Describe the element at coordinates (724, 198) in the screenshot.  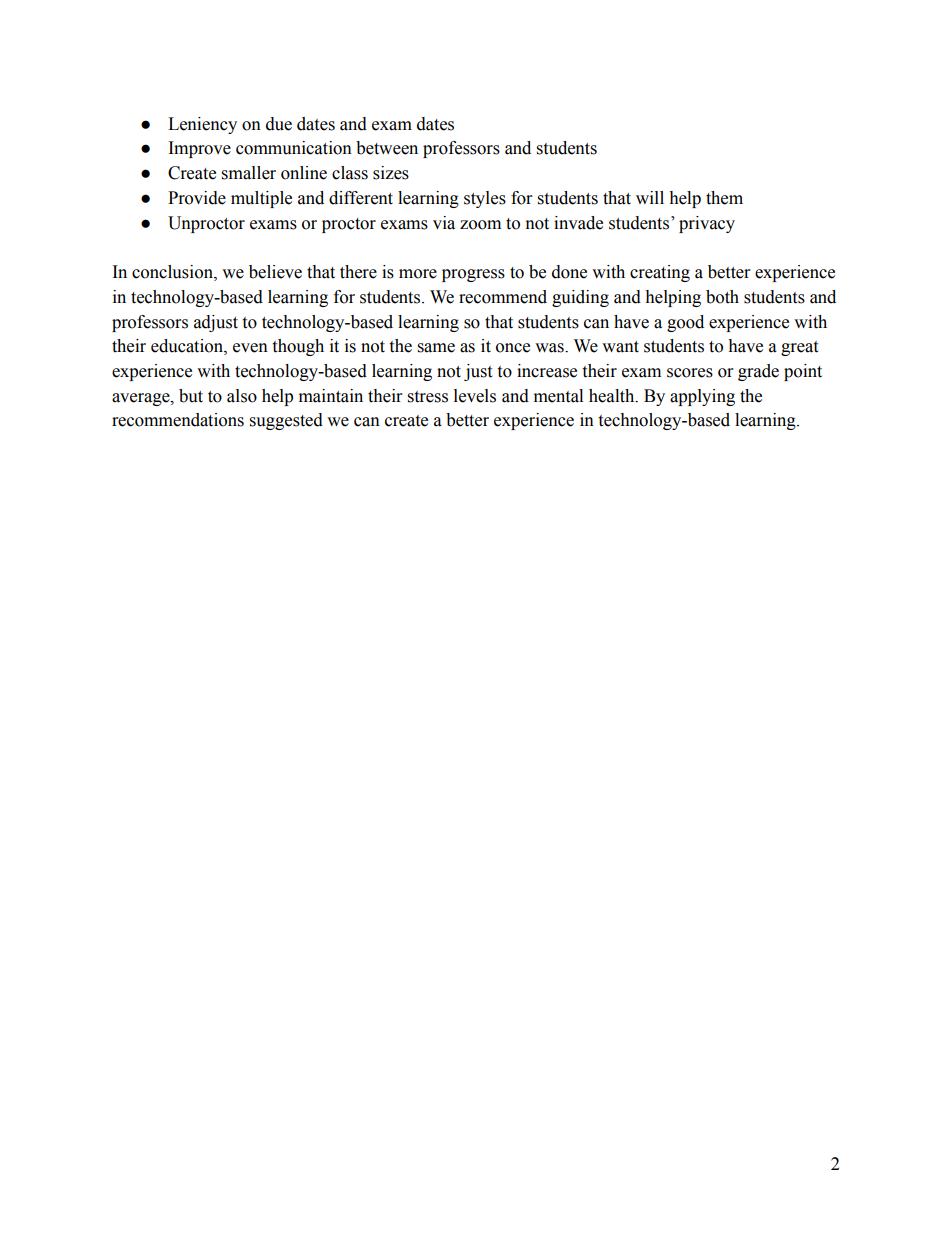
I see `them` at that location.
